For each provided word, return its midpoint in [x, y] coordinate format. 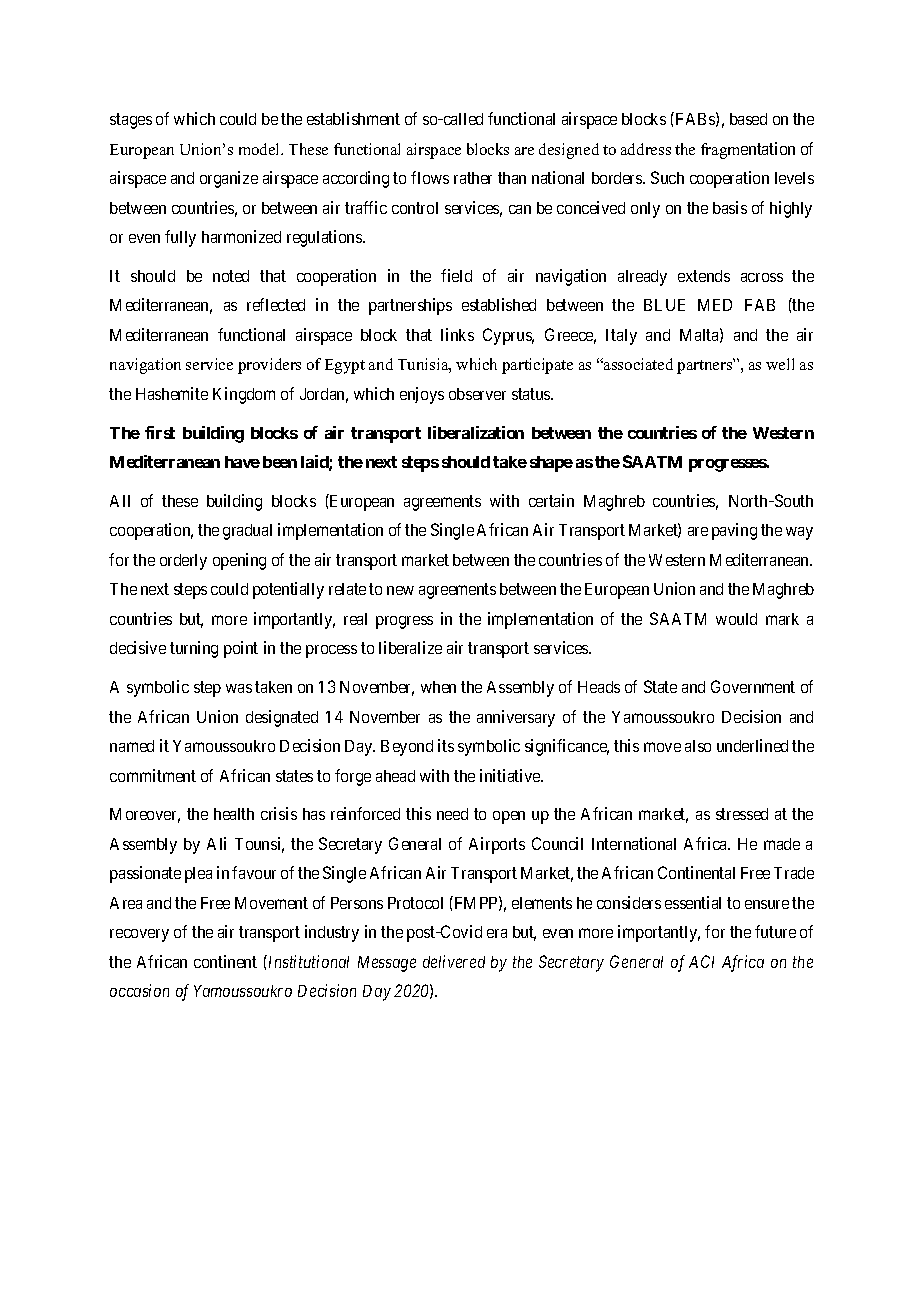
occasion [139, 990]
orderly [183, 562]
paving [734, 531]
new [400, 590]
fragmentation [748, 150]
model [261, 149]
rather [473, 178]
